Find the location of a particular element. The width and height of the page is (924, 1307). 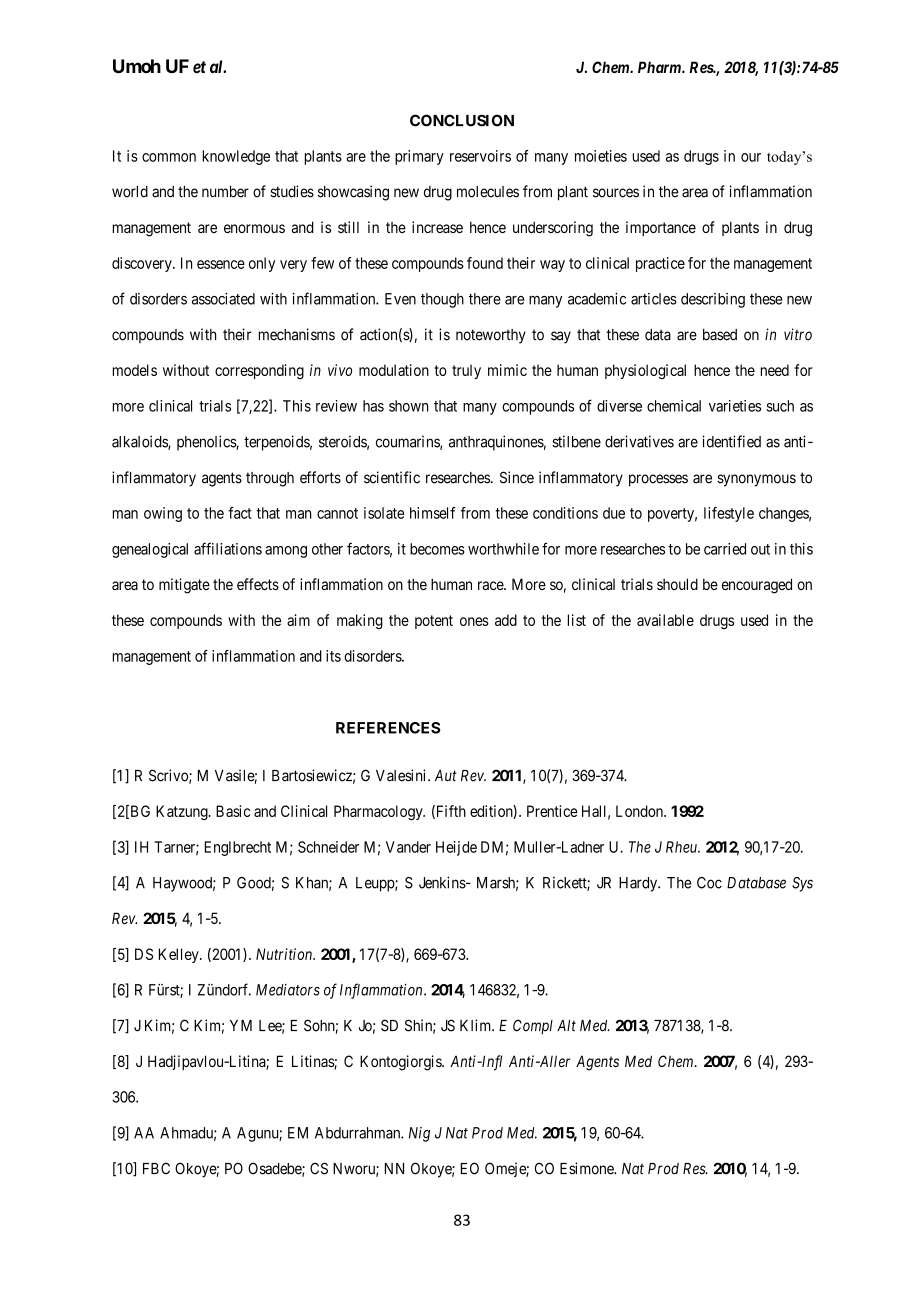

associated is located at coordinates (223, 299).
